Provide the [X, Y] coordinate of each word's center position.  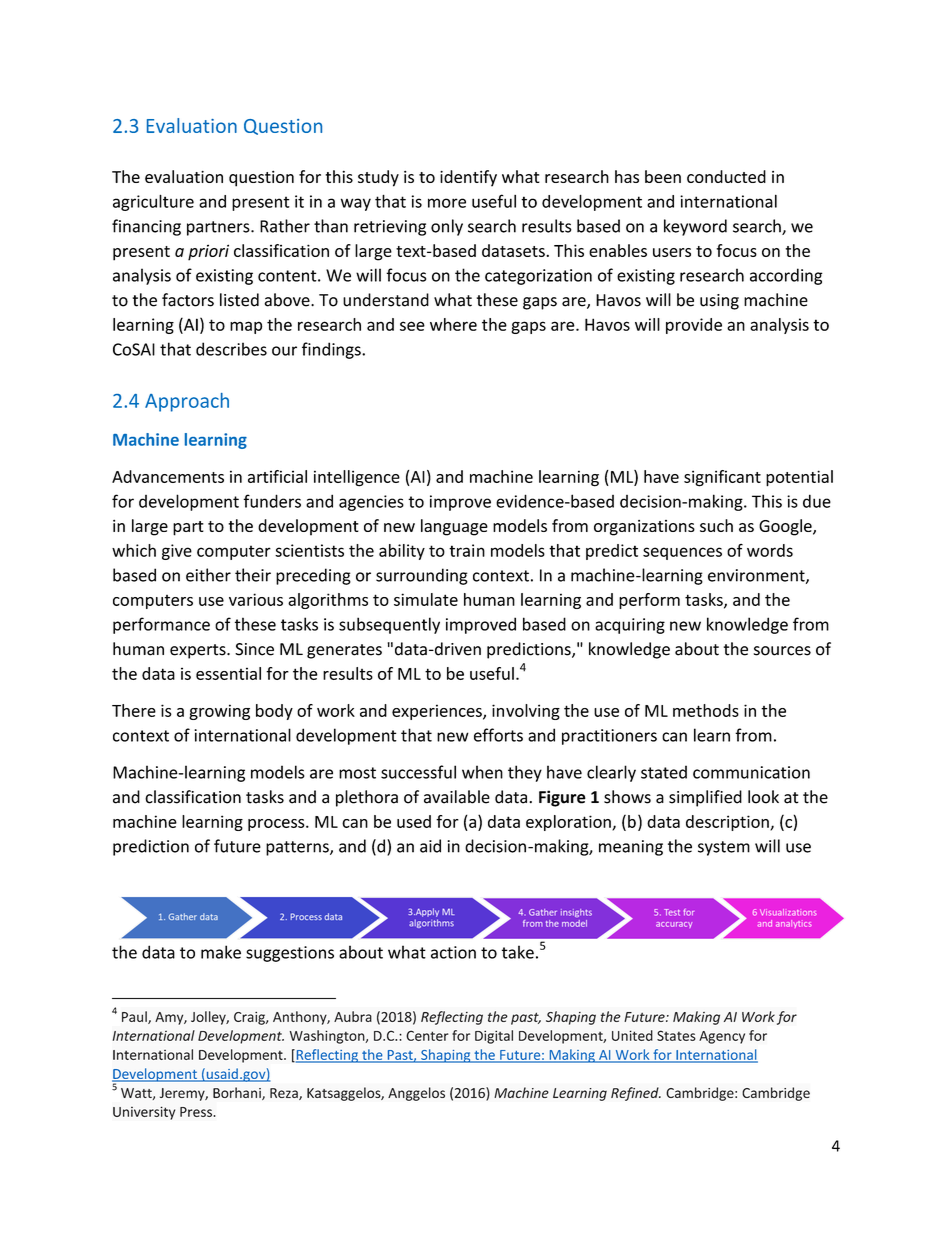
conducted [726, 176]
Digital [494, 1037]
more [447, 203]
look [763, 797]
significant [722, 478]
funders [272, 501]
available [457, 797]
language [454, 527]
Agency [722, 1037]
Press [197, 1112]
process [277, 825]
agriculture [153, 202]
